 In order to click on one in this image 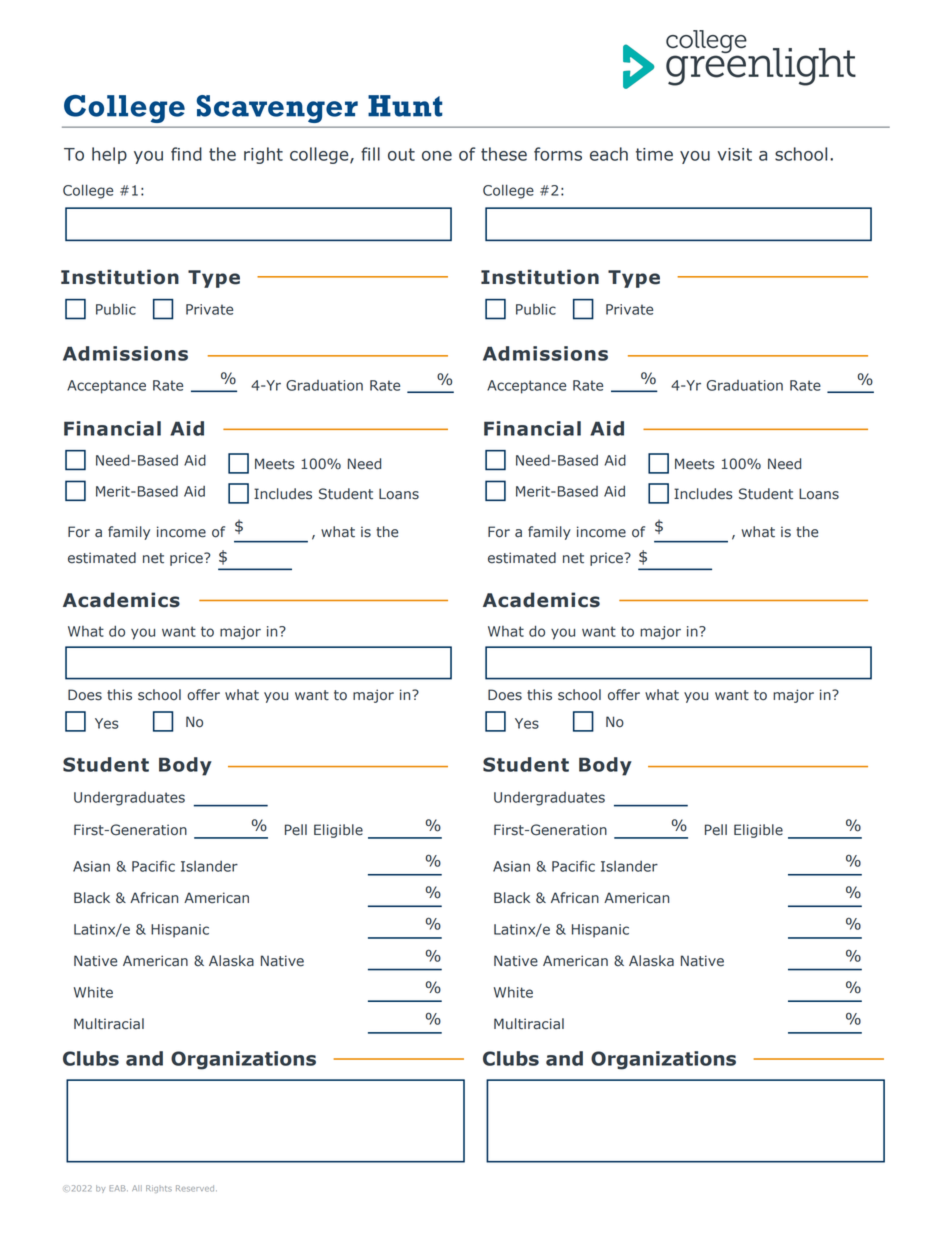, I will do `click(437, 156)`.
